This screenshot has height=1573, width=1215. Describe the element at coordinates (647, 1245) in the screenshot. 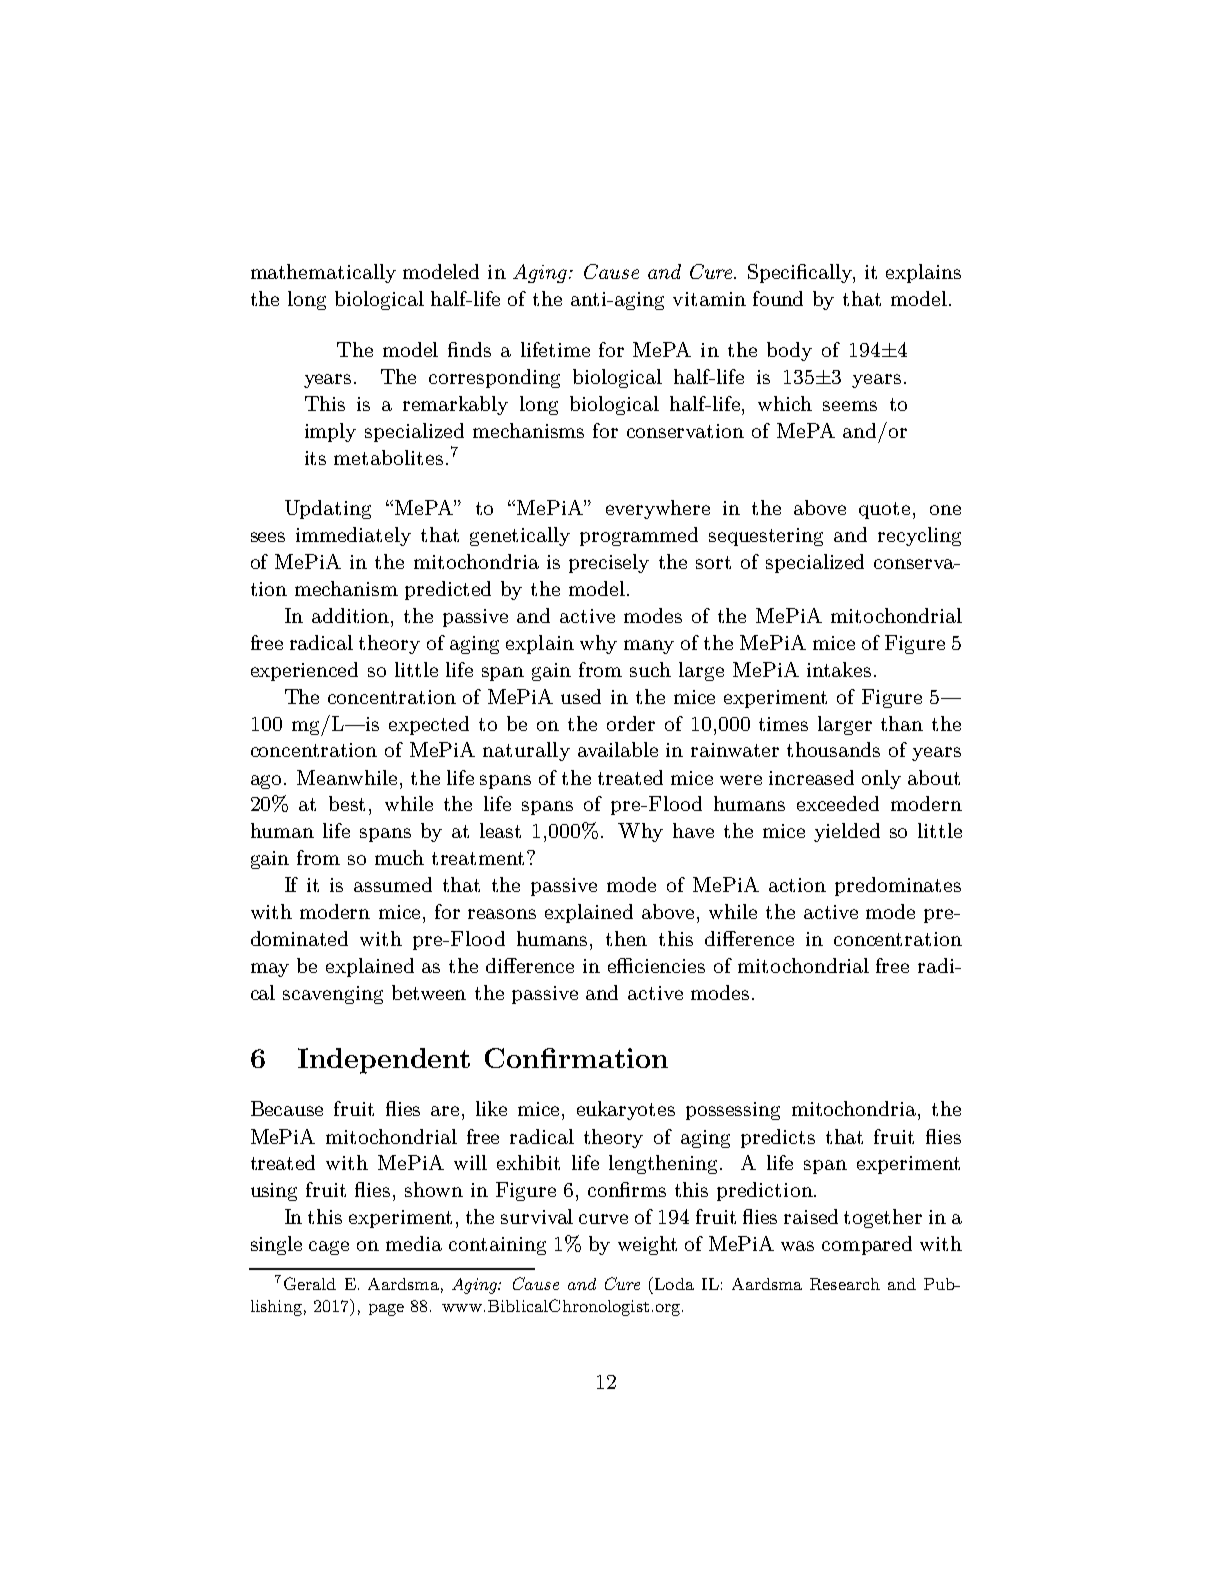

I see `weight` at that location.
